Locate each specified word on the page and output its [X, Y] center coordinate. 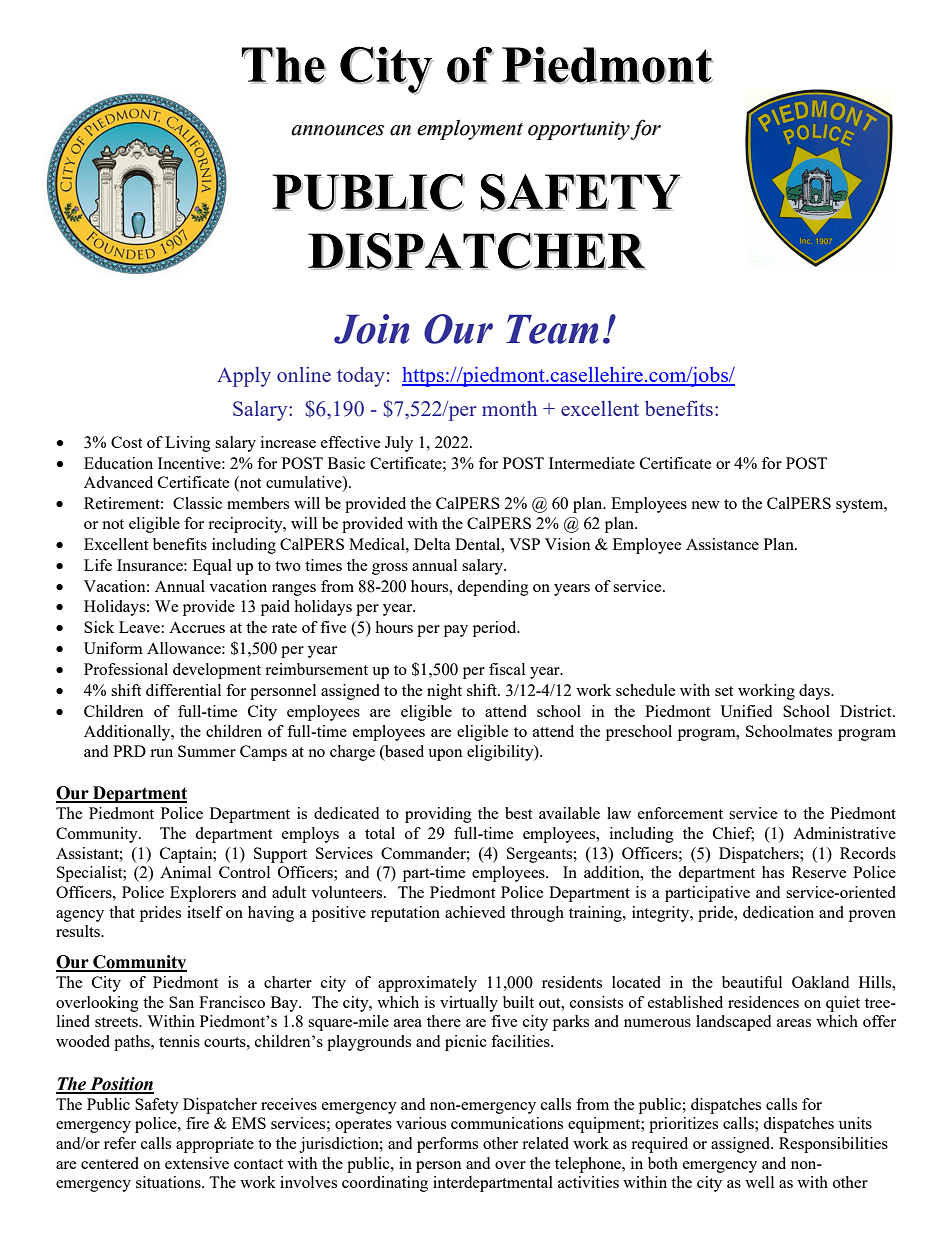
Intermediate [592, 463]
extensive [197, 1163]
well [759, 1182]
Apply [244, 377]
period [496, 629]
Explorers [203, 894]
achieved [475, 912]
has [773, 872]
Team [552, 329]
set [724, 691]
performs [447, 1145]
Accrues [197, 627]
